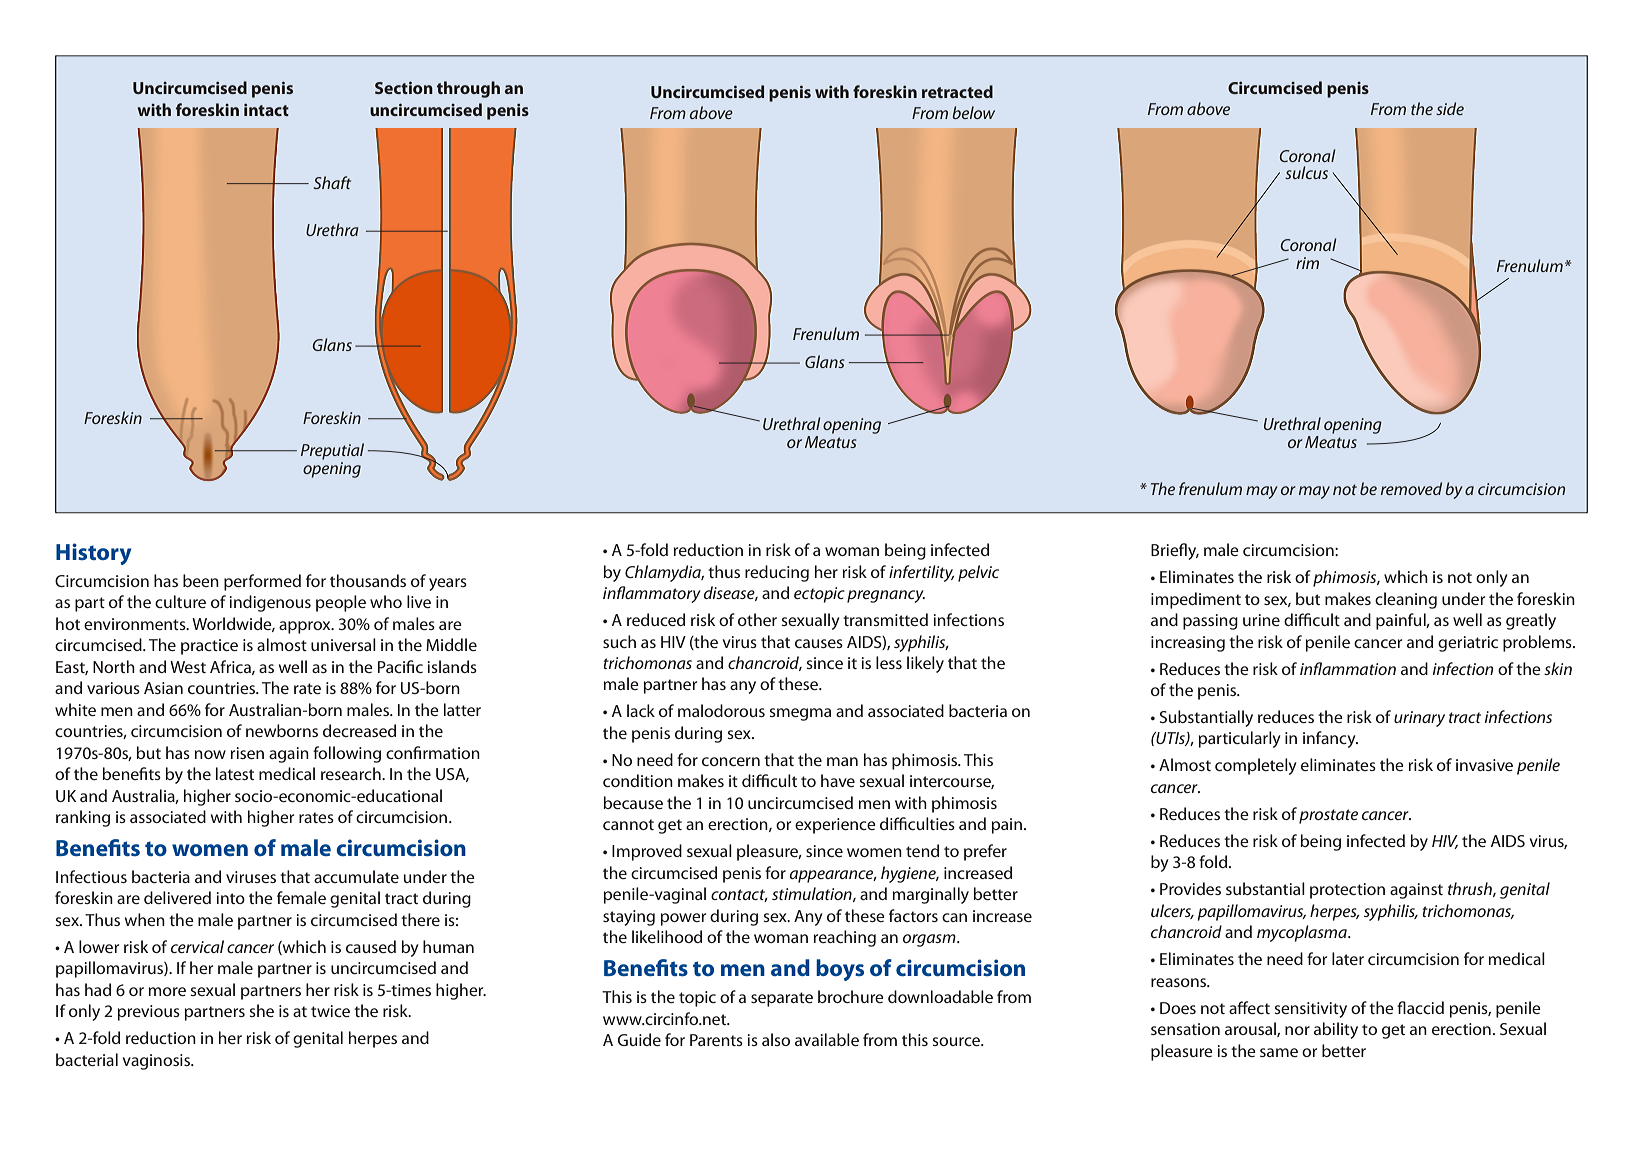 The width and height of the page is (1643, 1162). What do you see at coordinates (266, 109) in the page?
I see `intact` at bounding box center [266, 109].
